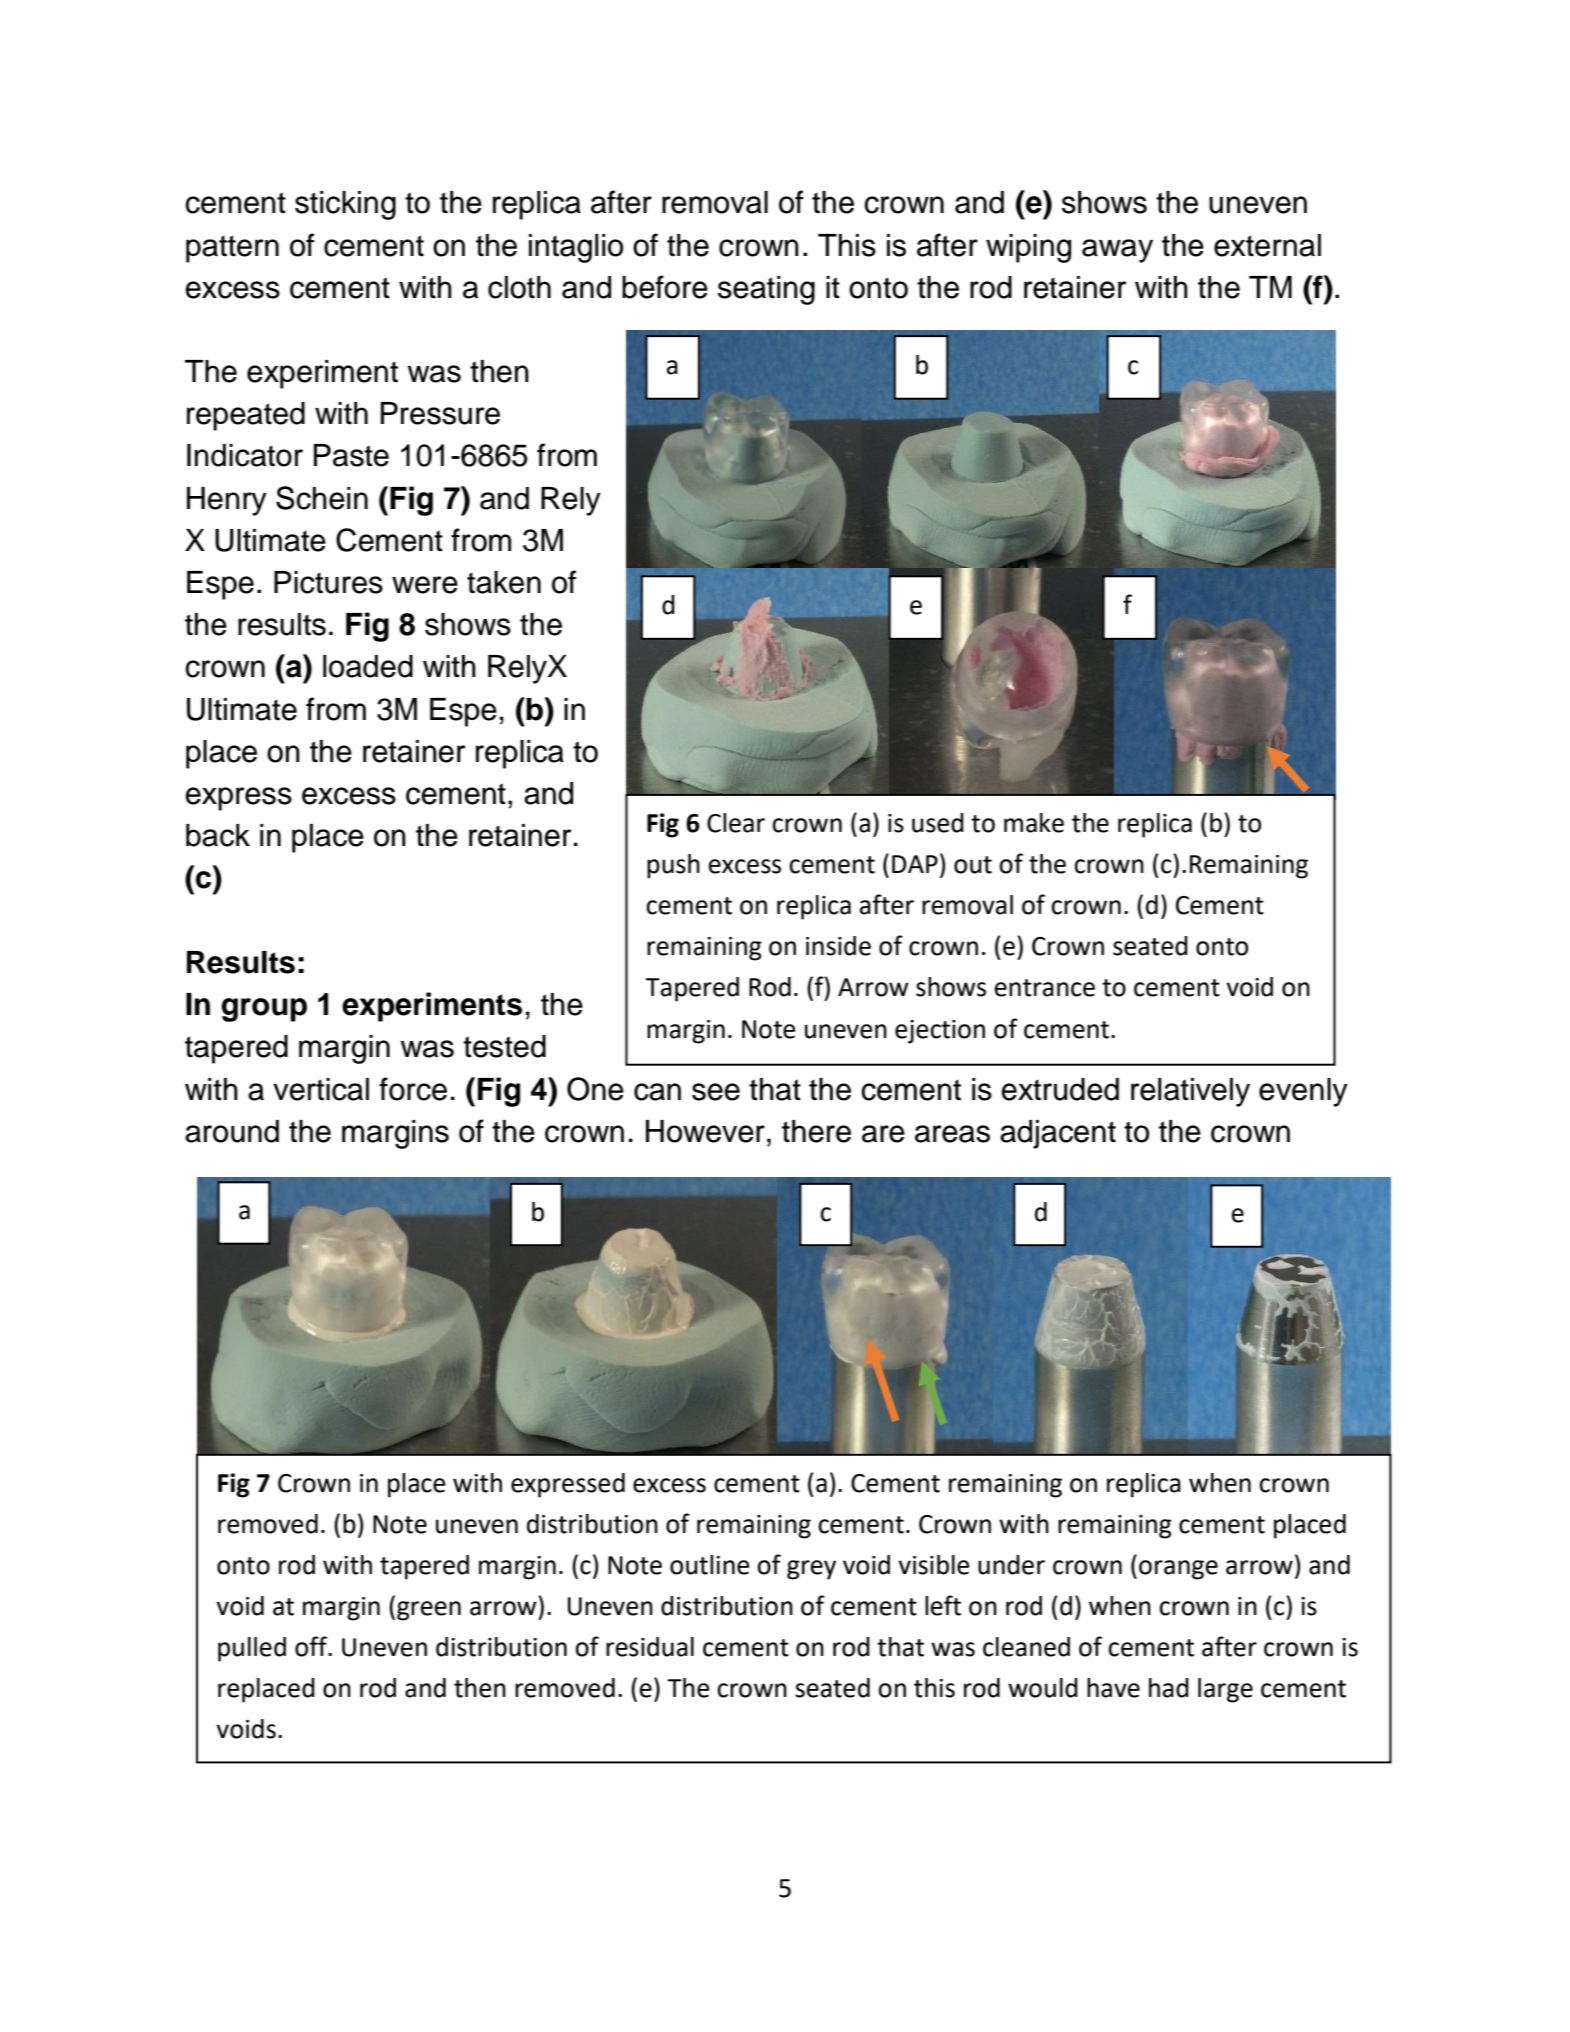 The width and height of the screenshot is (1570, 2032). I want to click on Clear, so click(736, 823).
